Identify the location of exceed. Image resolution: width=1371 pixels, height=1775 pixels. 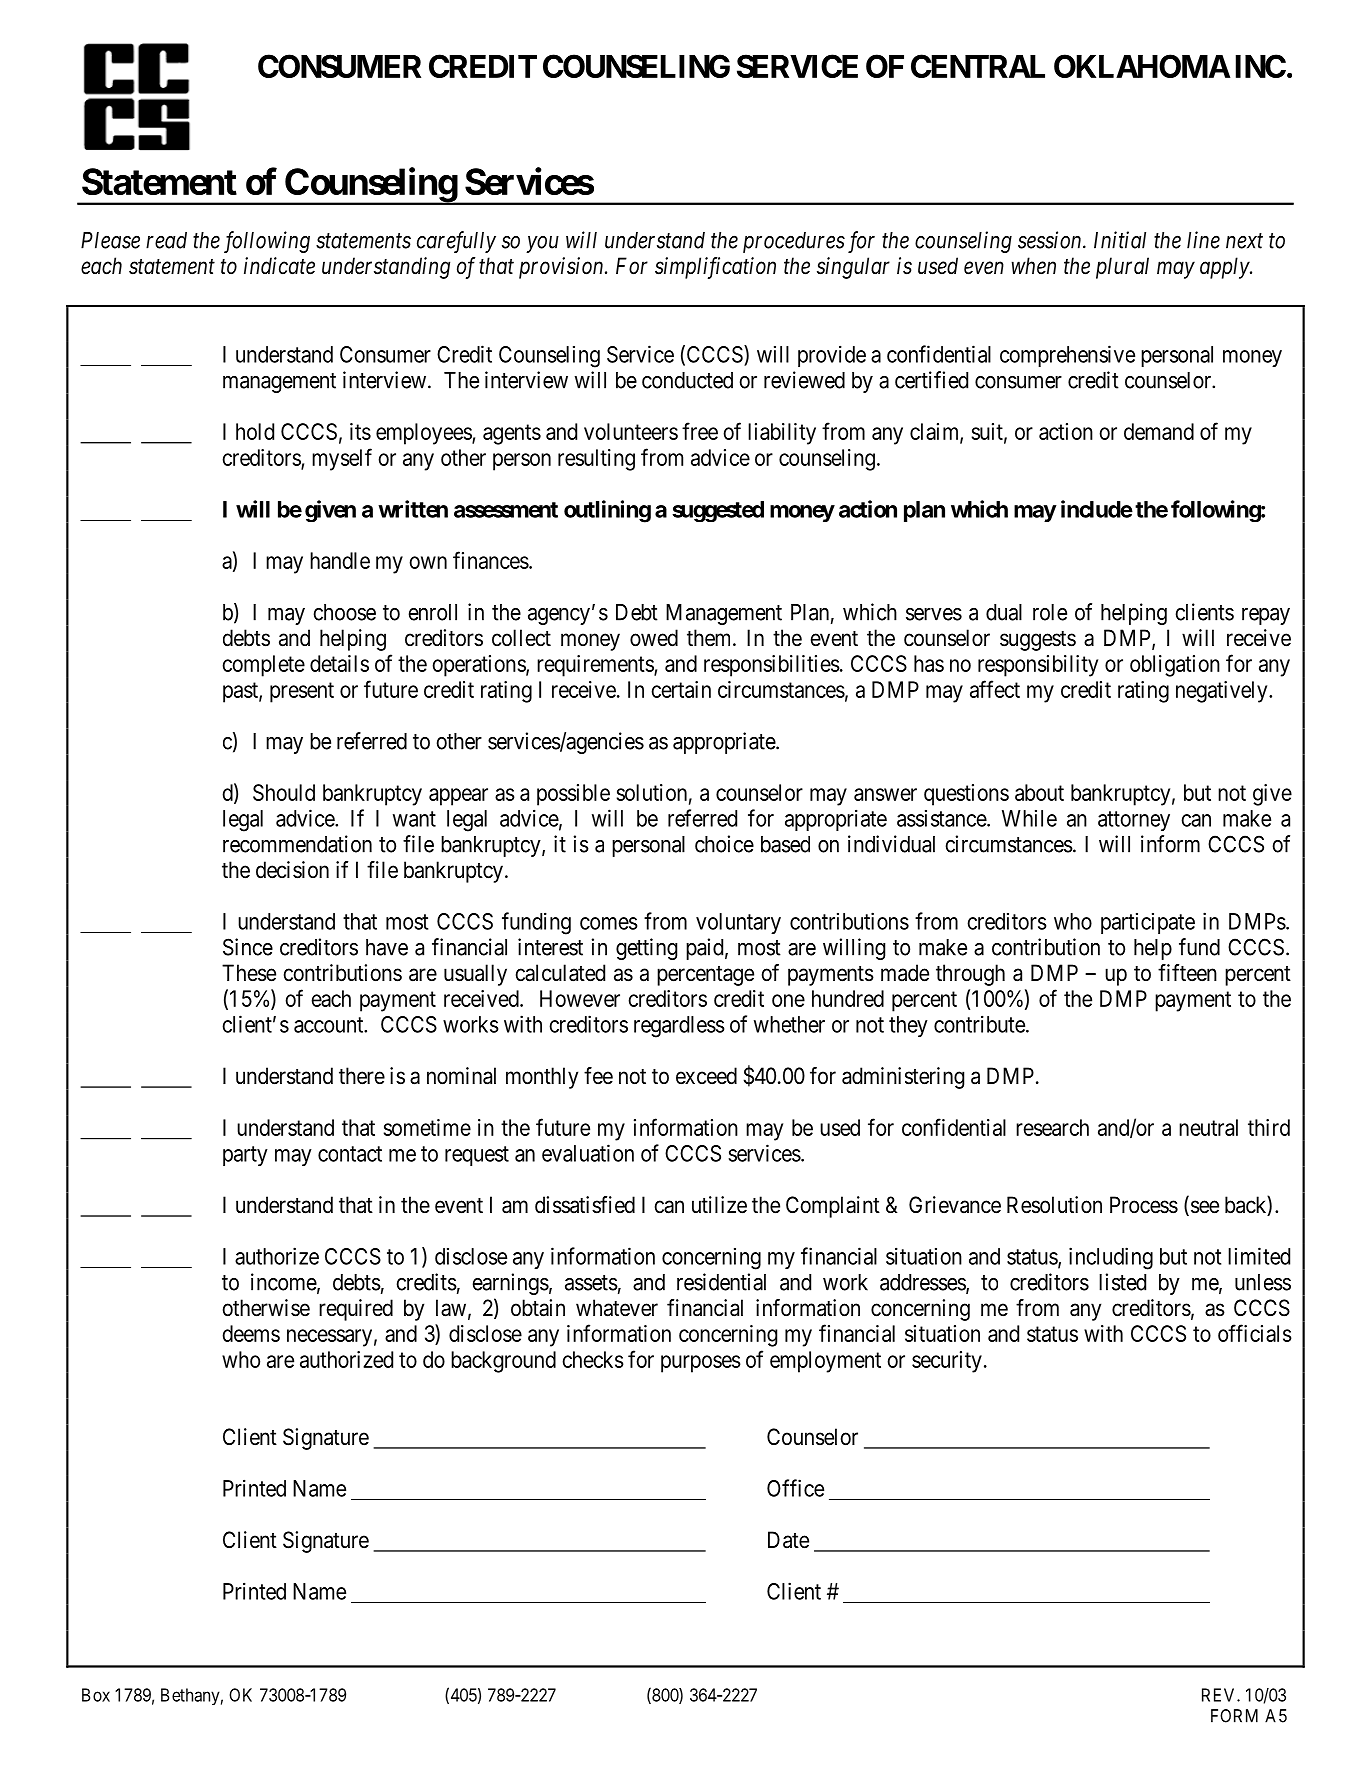
(706, 1076).
